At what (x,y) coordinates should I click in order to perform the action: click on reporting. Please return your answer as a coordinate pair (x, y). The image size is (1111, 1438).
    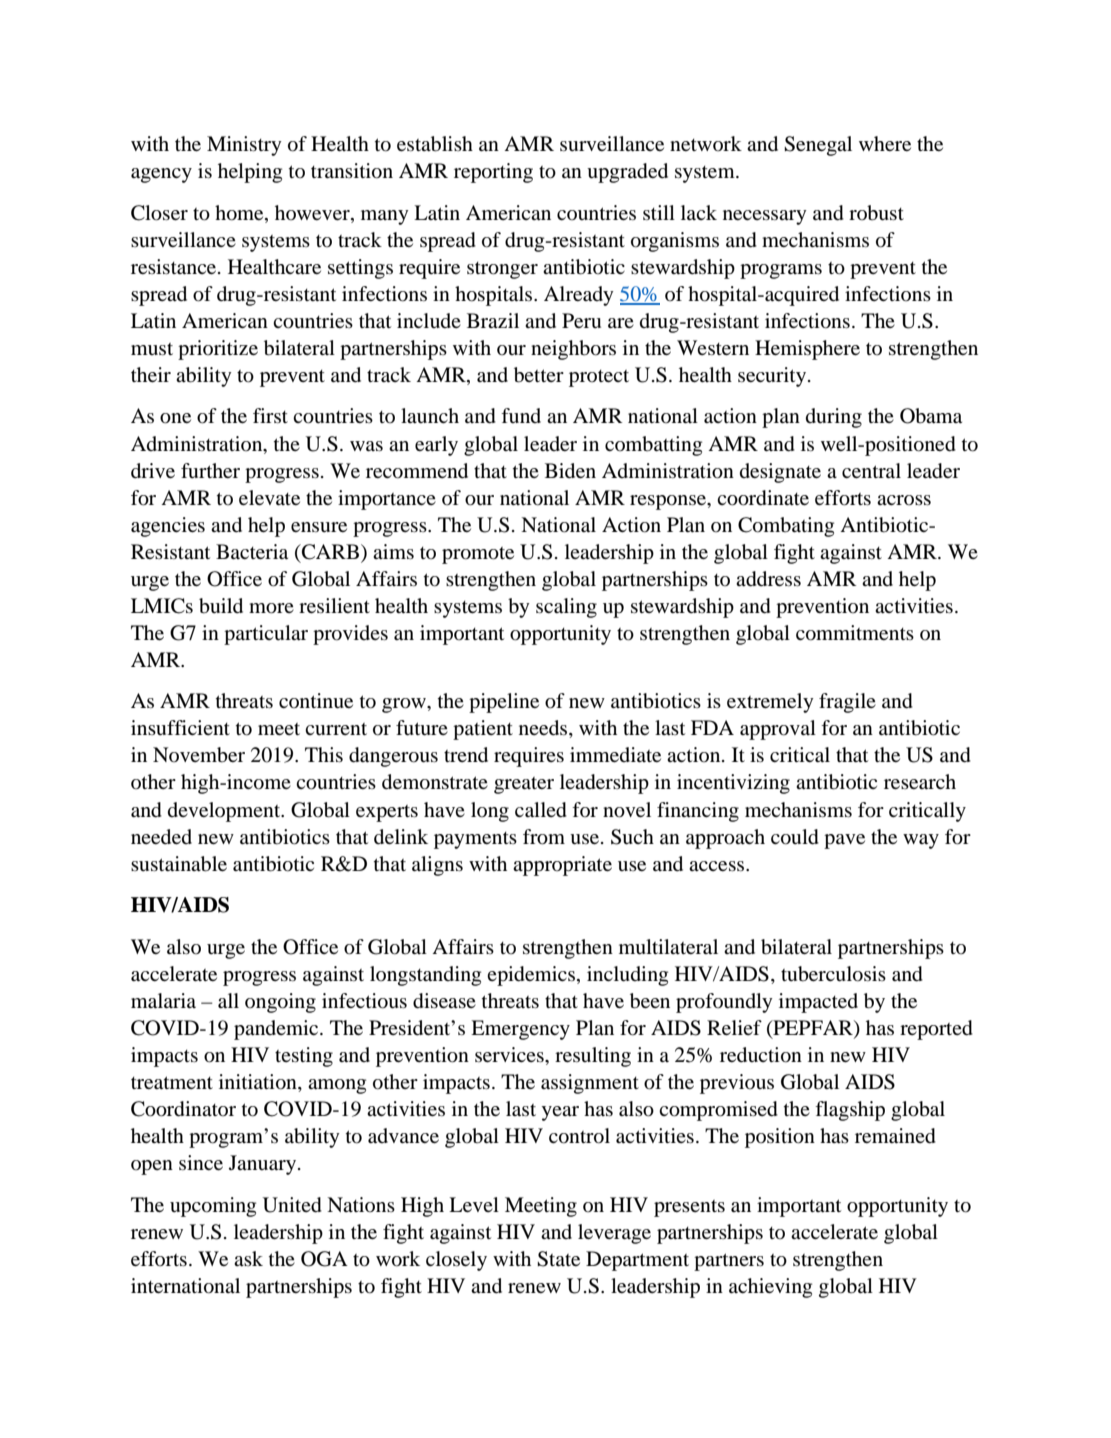
    Looking at the image, I should click on (493, 173).
